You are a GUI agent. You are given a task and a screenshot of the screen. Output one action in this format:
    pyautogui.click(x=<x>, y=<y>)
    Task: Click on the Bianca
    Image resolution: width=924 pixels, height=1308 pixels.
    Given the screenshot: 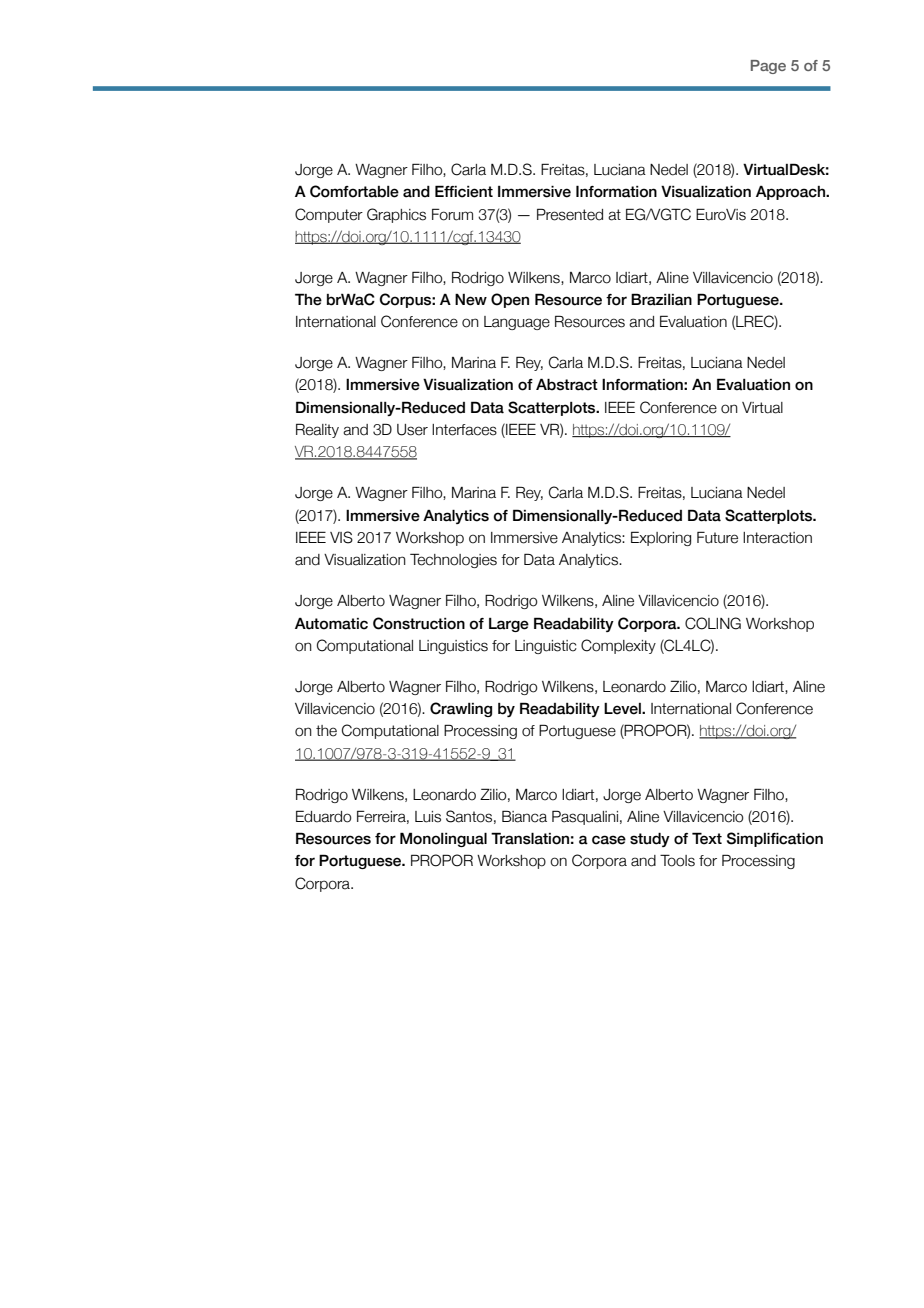 What is the action you would take?
    pyautogui.click(x=524, y=816)
